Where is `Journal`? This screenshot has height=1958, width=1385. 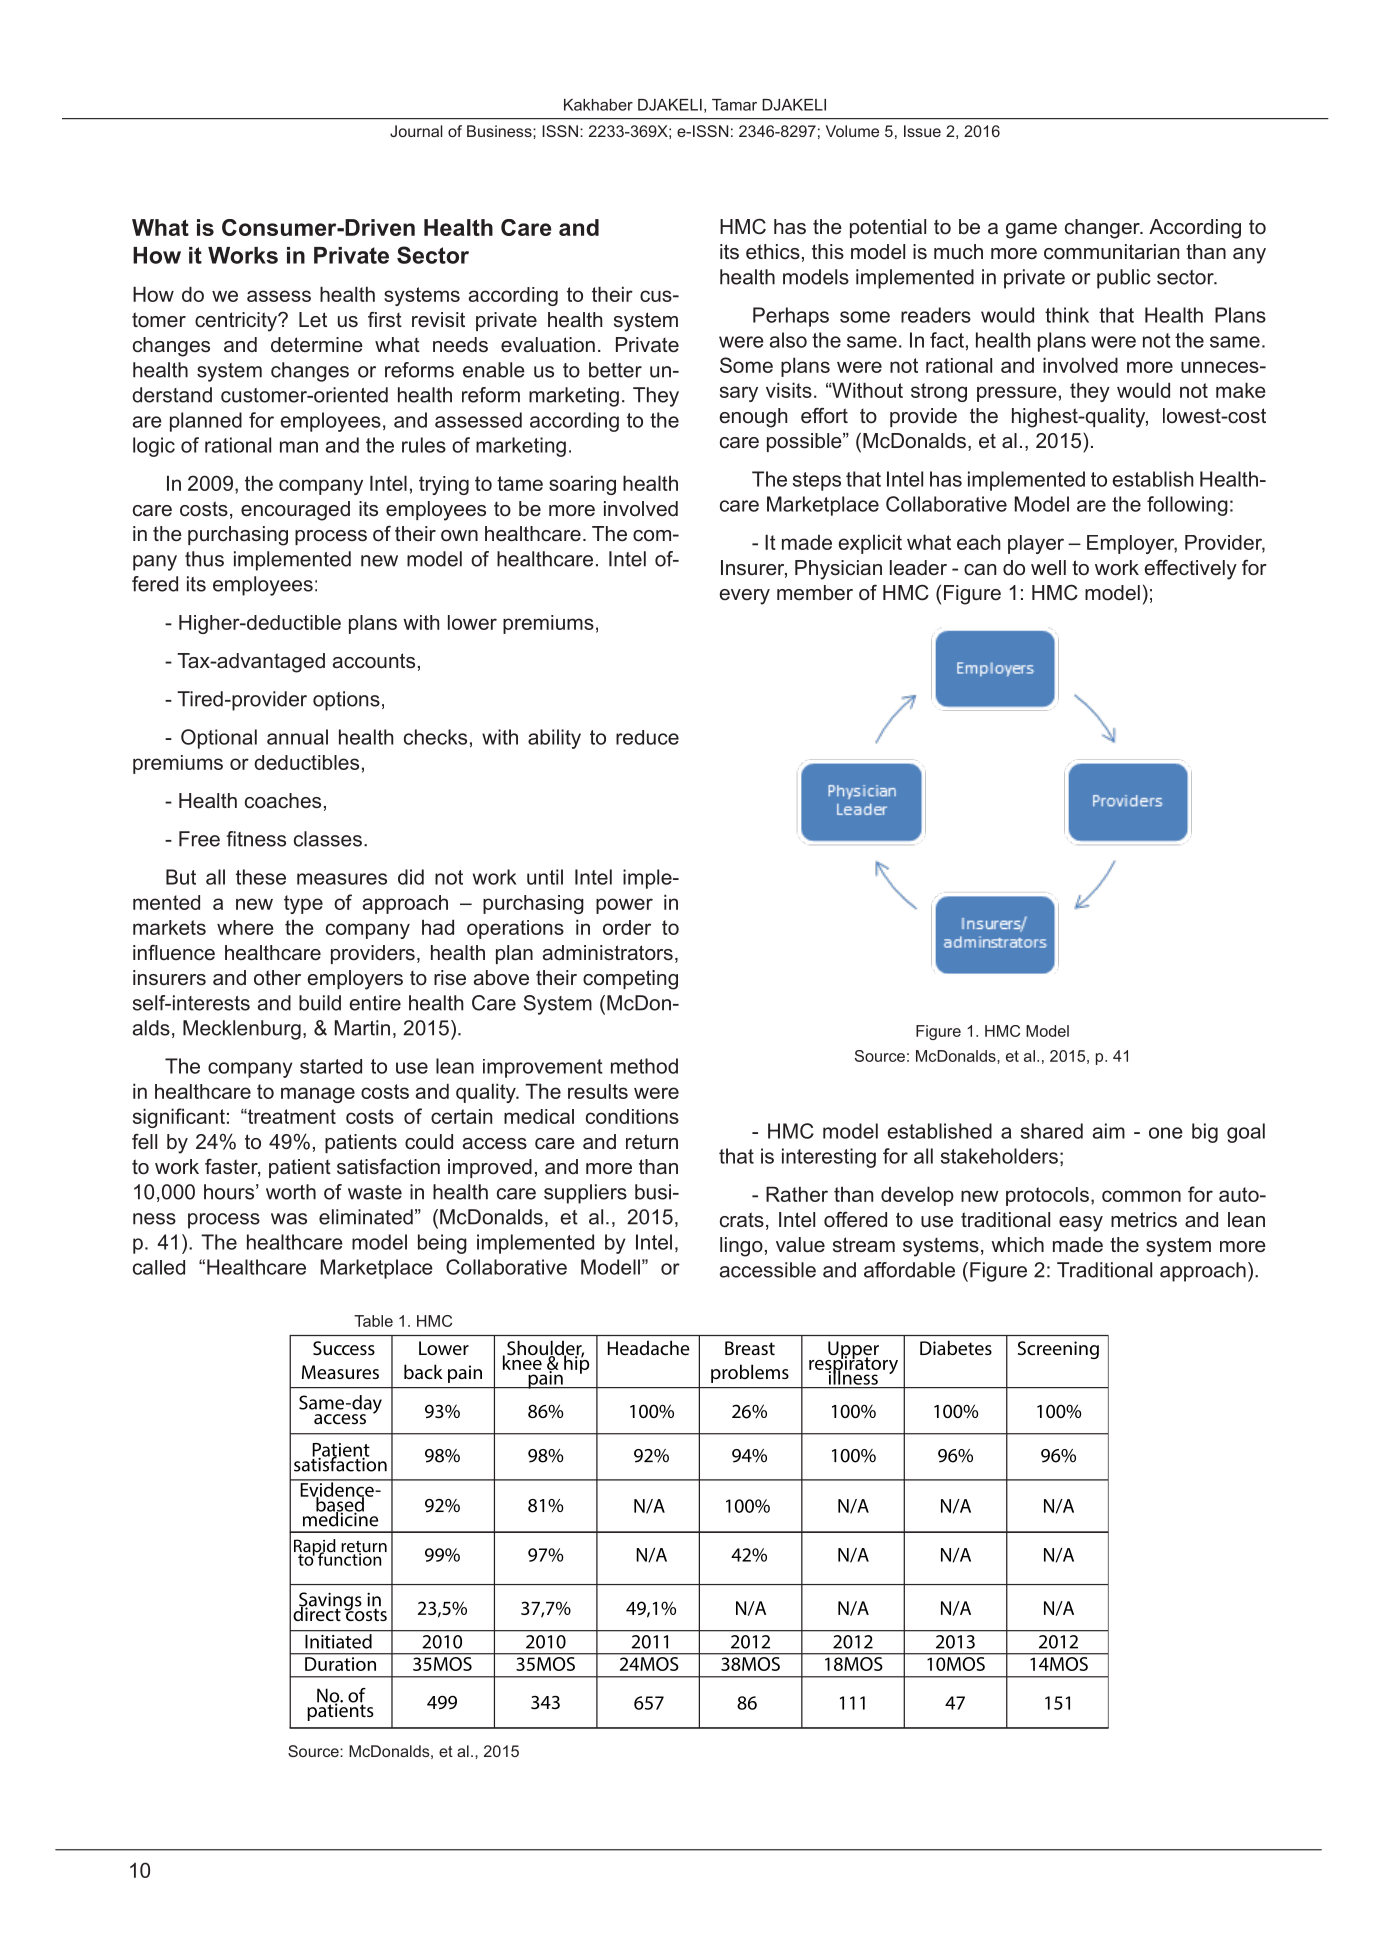 Journal is located at coordinates (416, 131).
